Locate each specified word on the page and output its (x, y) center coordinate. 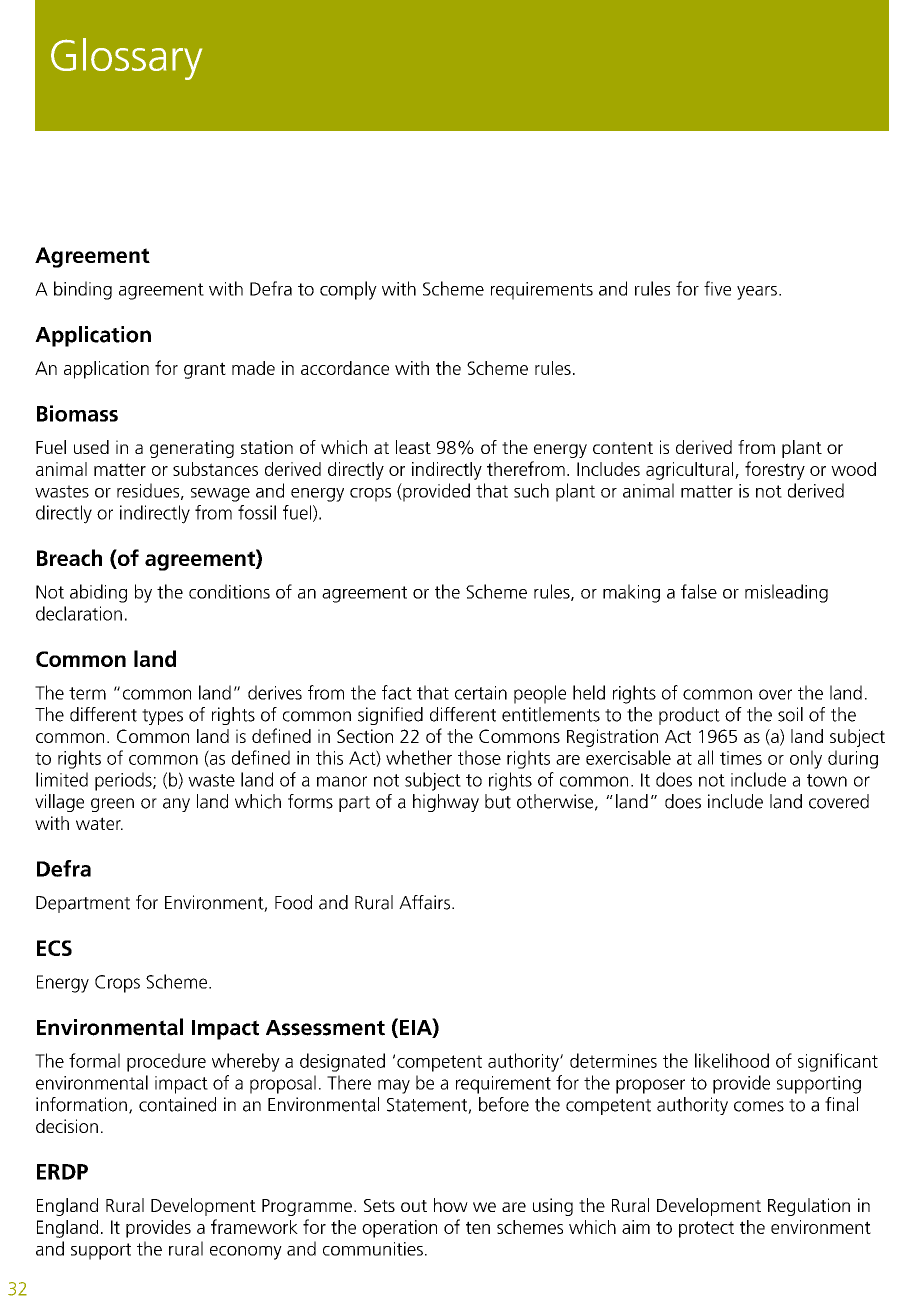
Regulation (809, 1207)
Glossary (126, 59)
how (451, 1205)
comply (348, 290)
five (717, 288)
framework (254, 1226)
